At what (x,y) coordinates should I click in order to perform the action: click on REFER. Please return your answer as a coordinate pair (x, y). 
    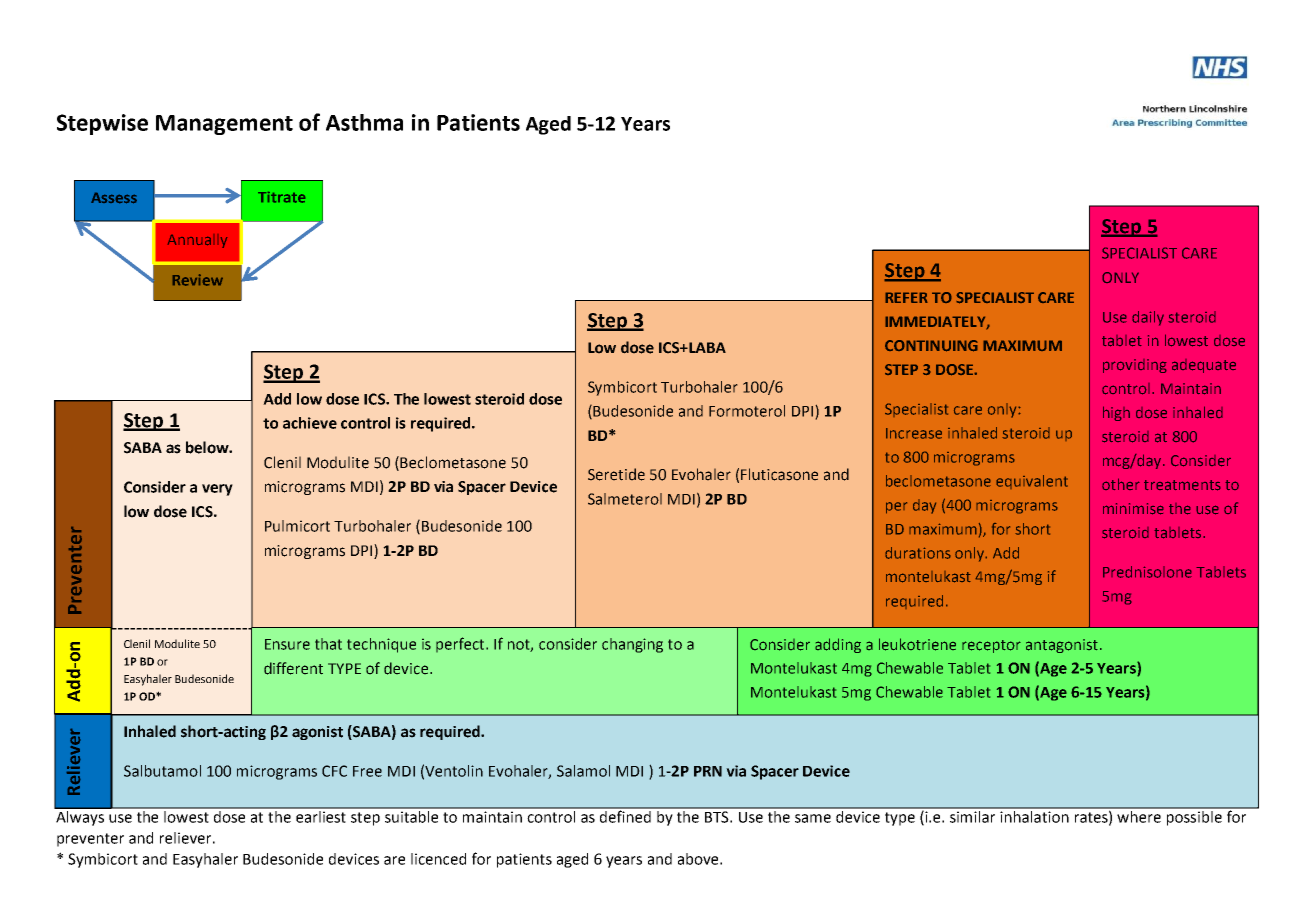
    Looking at the image, I should click on (906, 297).
